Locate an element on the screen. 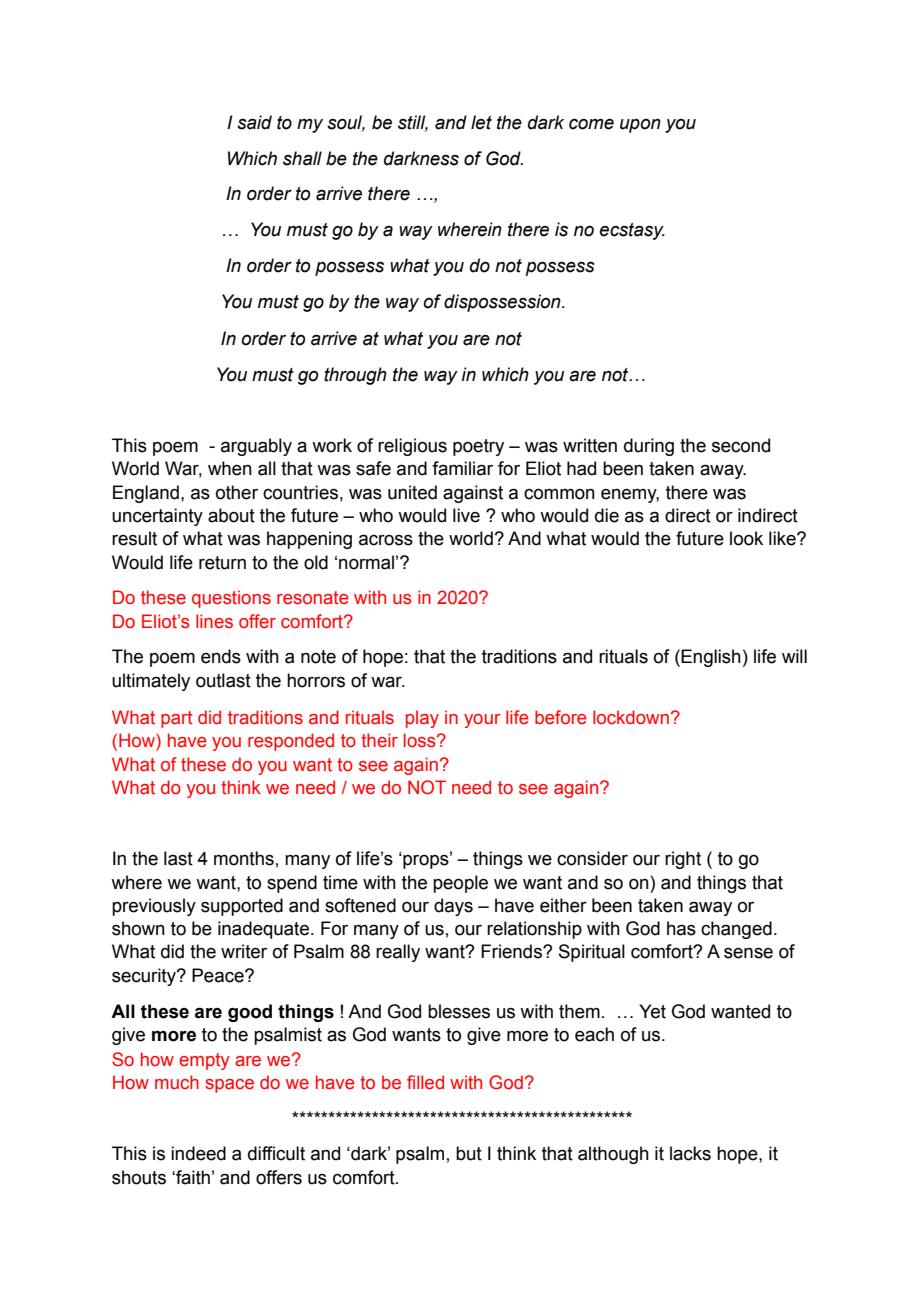 The image size is (924, 1308). indeed is located at coordinates (198, 1153).
